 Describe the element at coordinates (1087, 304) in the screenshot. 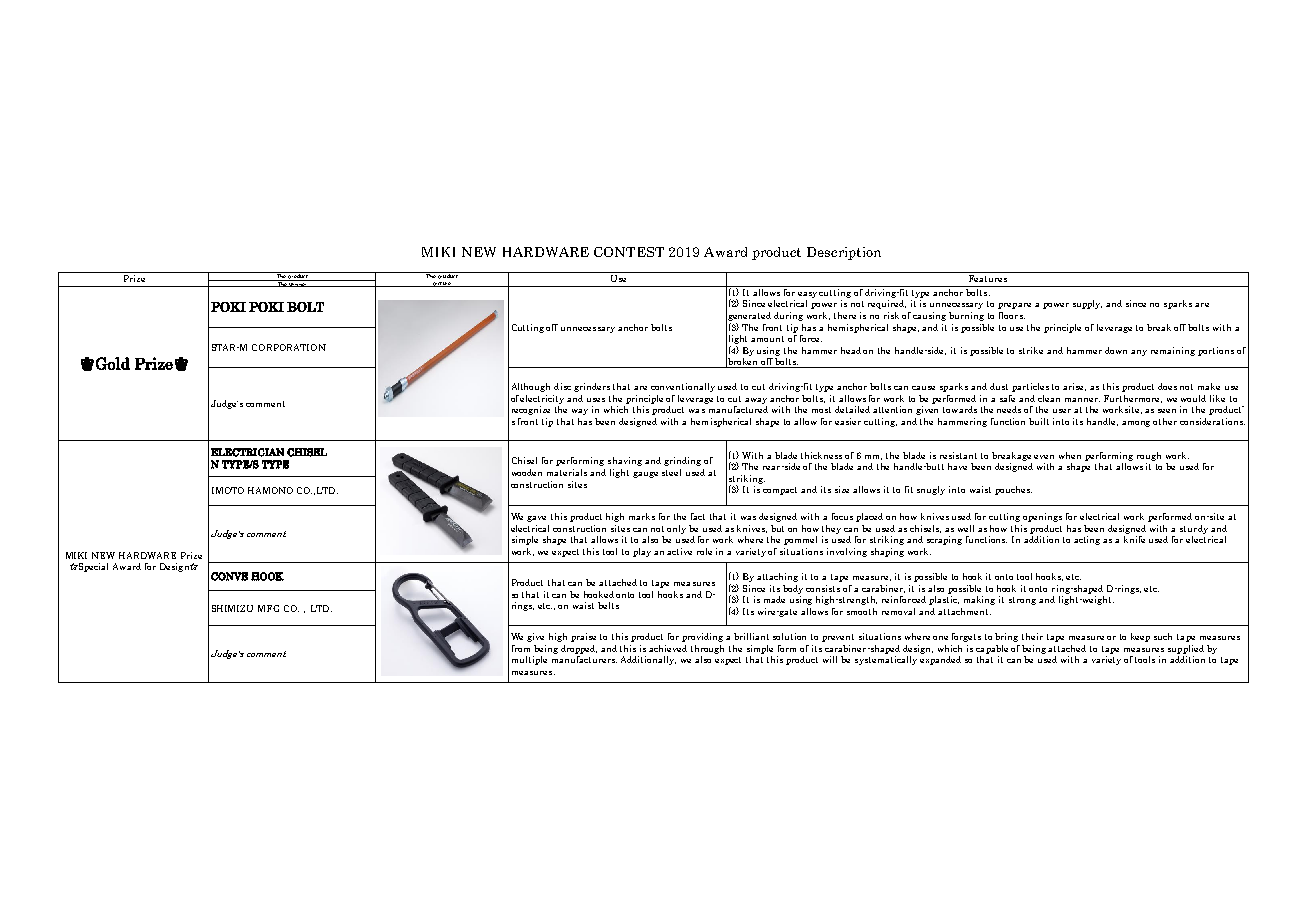

I see `supply` at that location.
